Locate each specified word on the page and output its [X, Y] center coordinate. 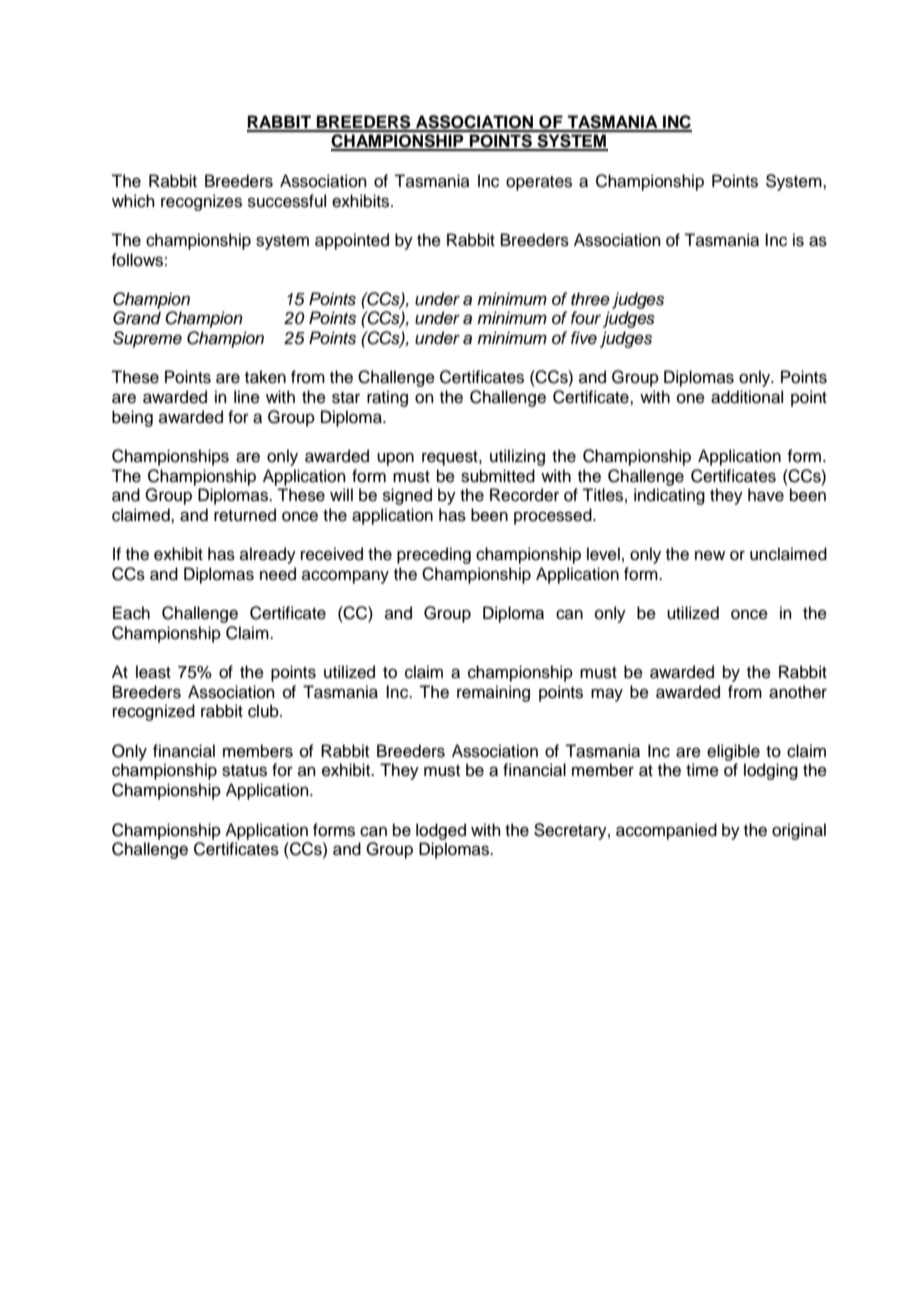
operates [539, 183]
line [247, 397]
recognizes [201, 202]
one [691, 398]
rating [387, 398]
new [710, 555]
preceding [434, 555]
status [244, 771]
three [590, 299]
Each [131, 613]
